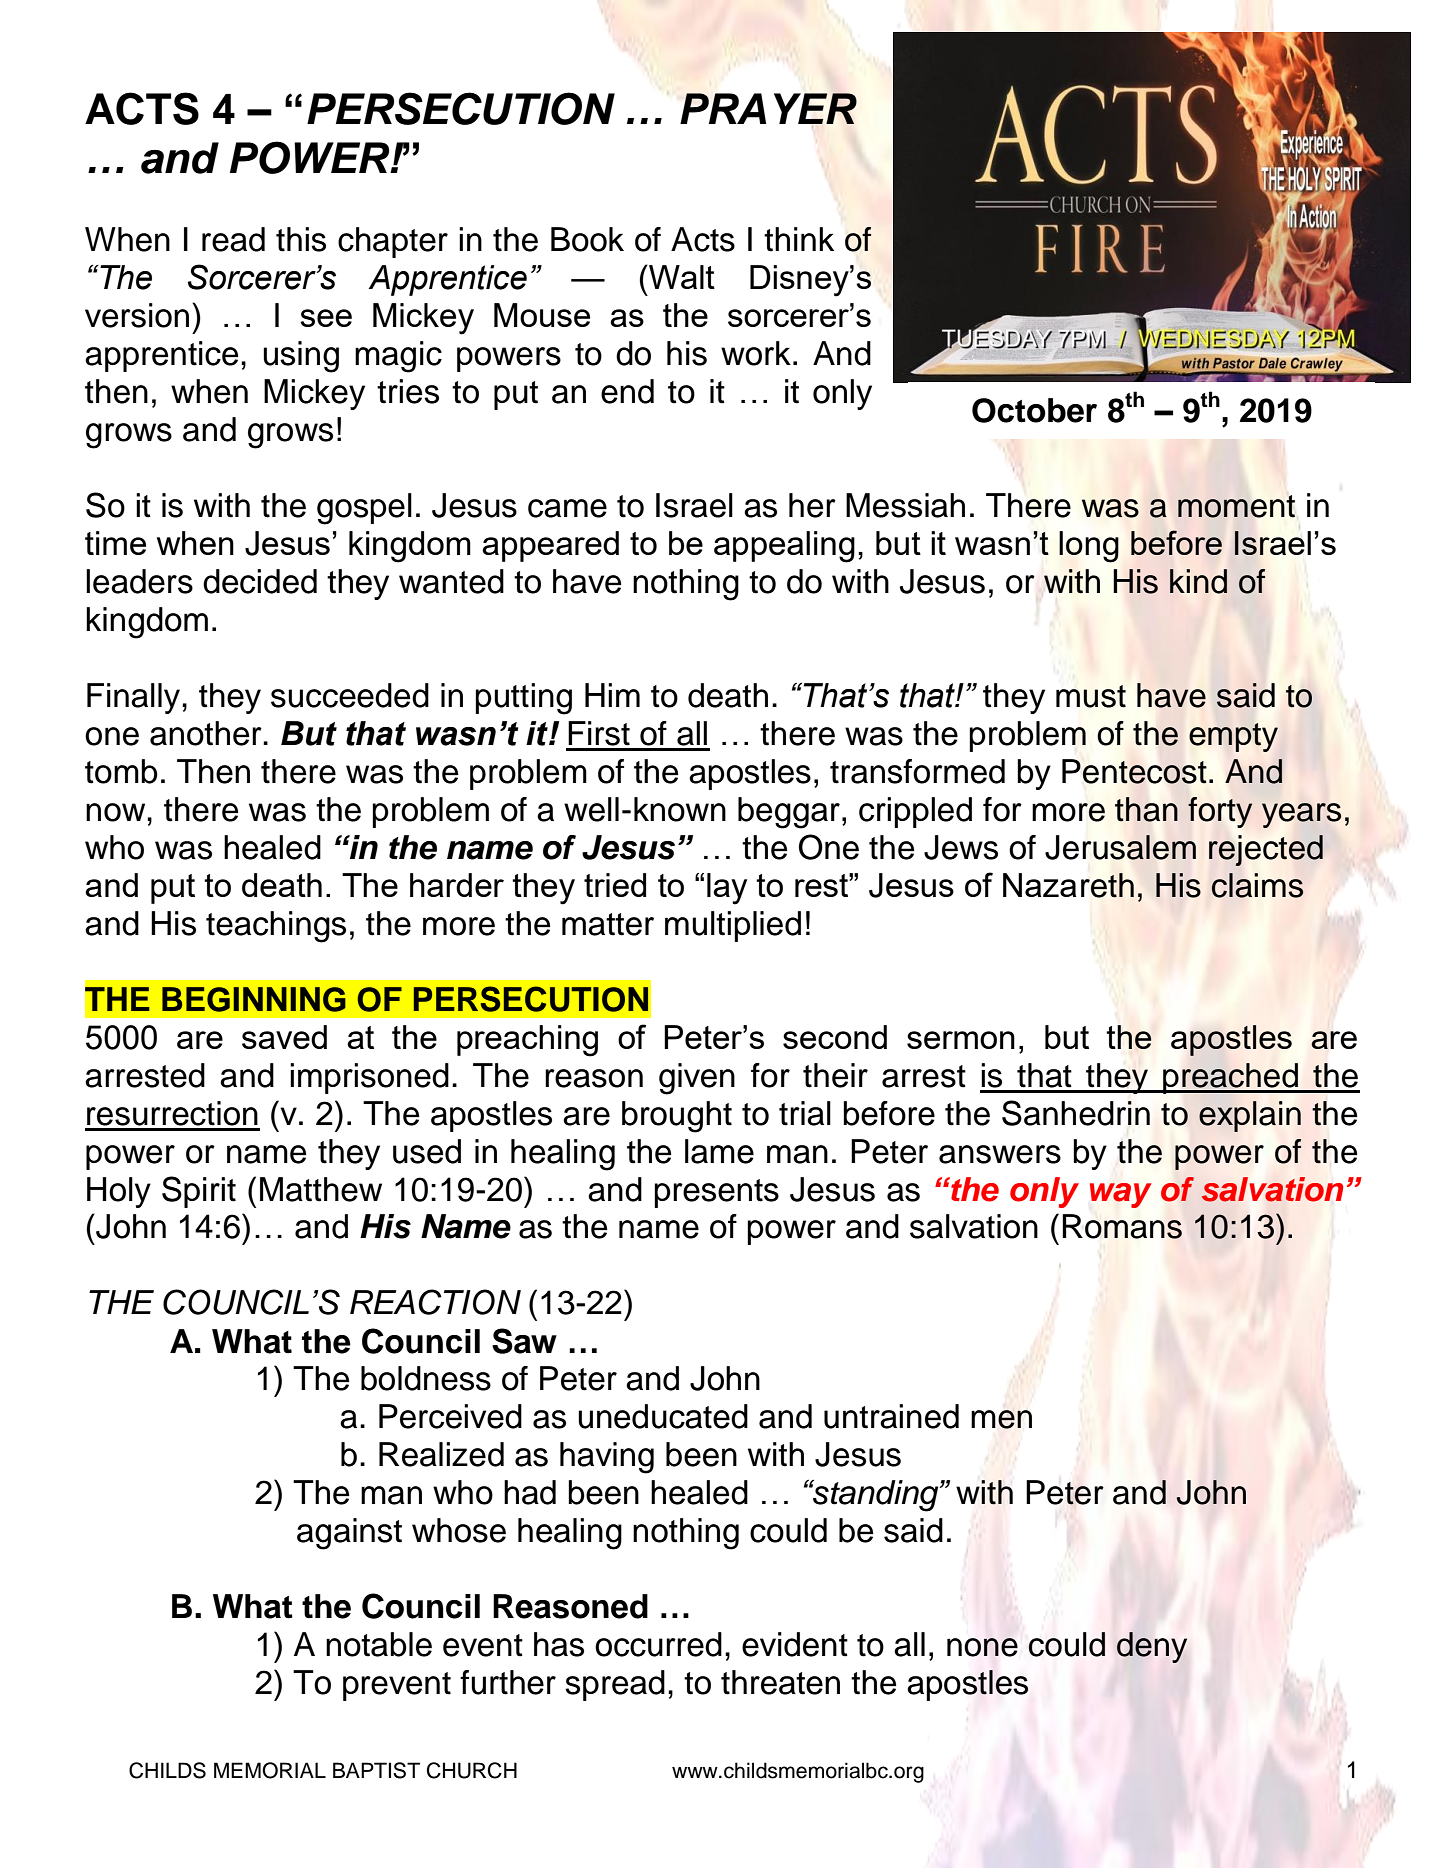 The height and width of the screenshot is (1868, 1444). What do you see at coordinates (1236, 506) in the screenshot?
I see `moment` at bounding box center [1236, 506].
